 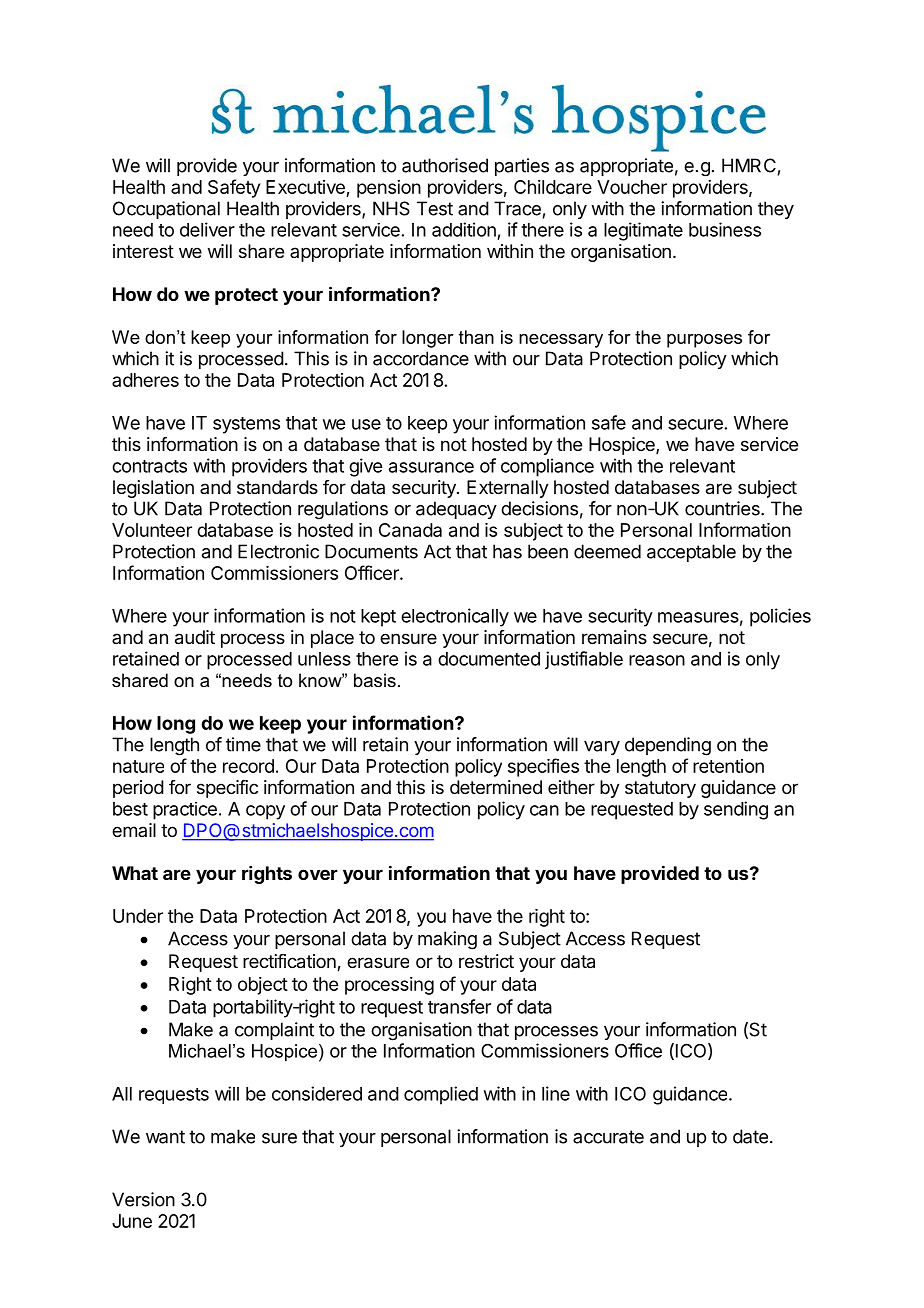 What do you see at coordinates (750, 1136) in the screenshot?
I see `date` at bounding box center [750, 1136].
